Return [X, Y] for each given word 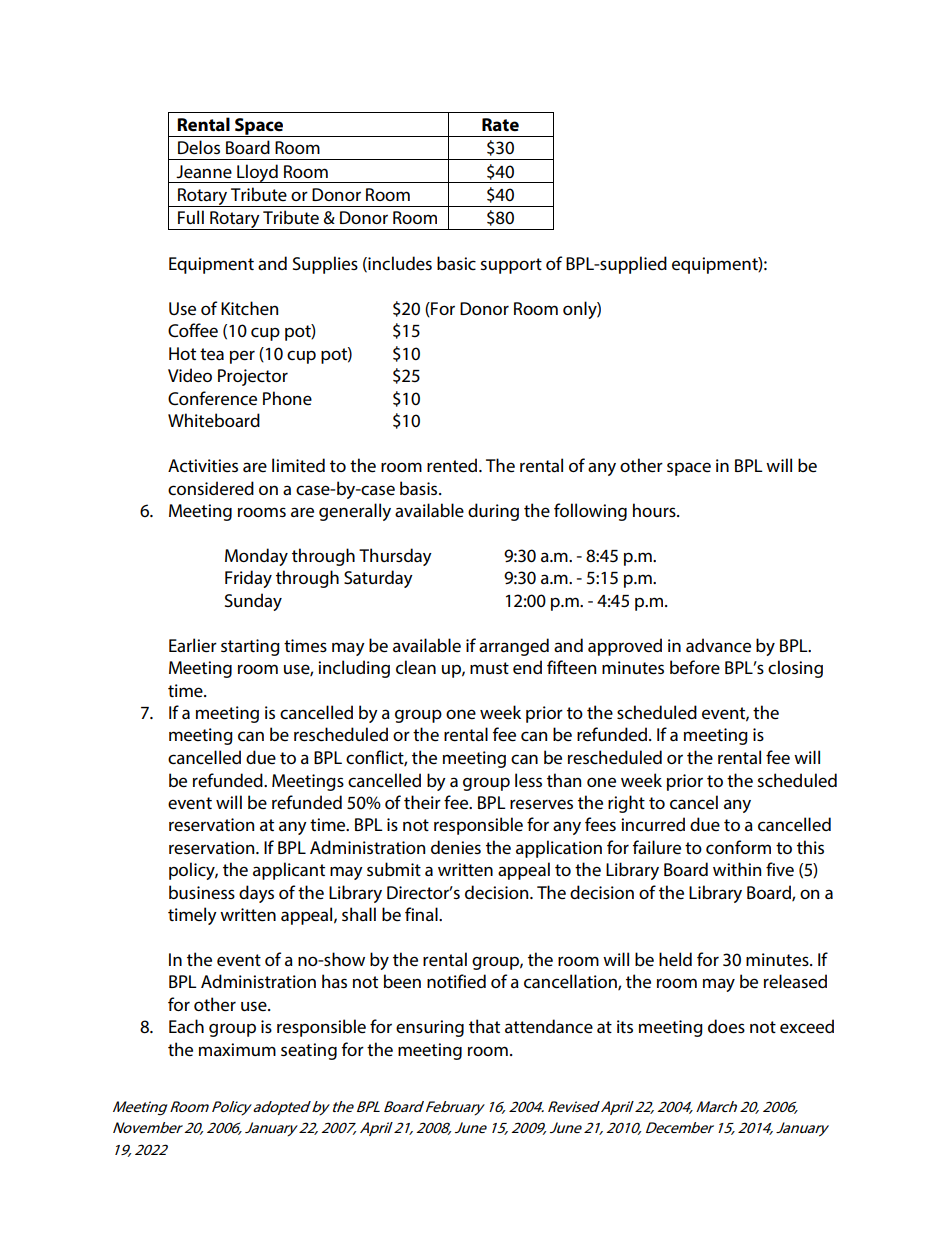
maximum [237, 1049]
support [511, 266]
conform [738, 847]
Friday [248, 579]
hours [655, 510]
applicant [289, 871]
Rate [500, 124]
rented [453, 465]
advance [718, 645]
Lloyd [257, 173]
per [242, 357]
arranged [514, 647]
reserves [541, 804]
